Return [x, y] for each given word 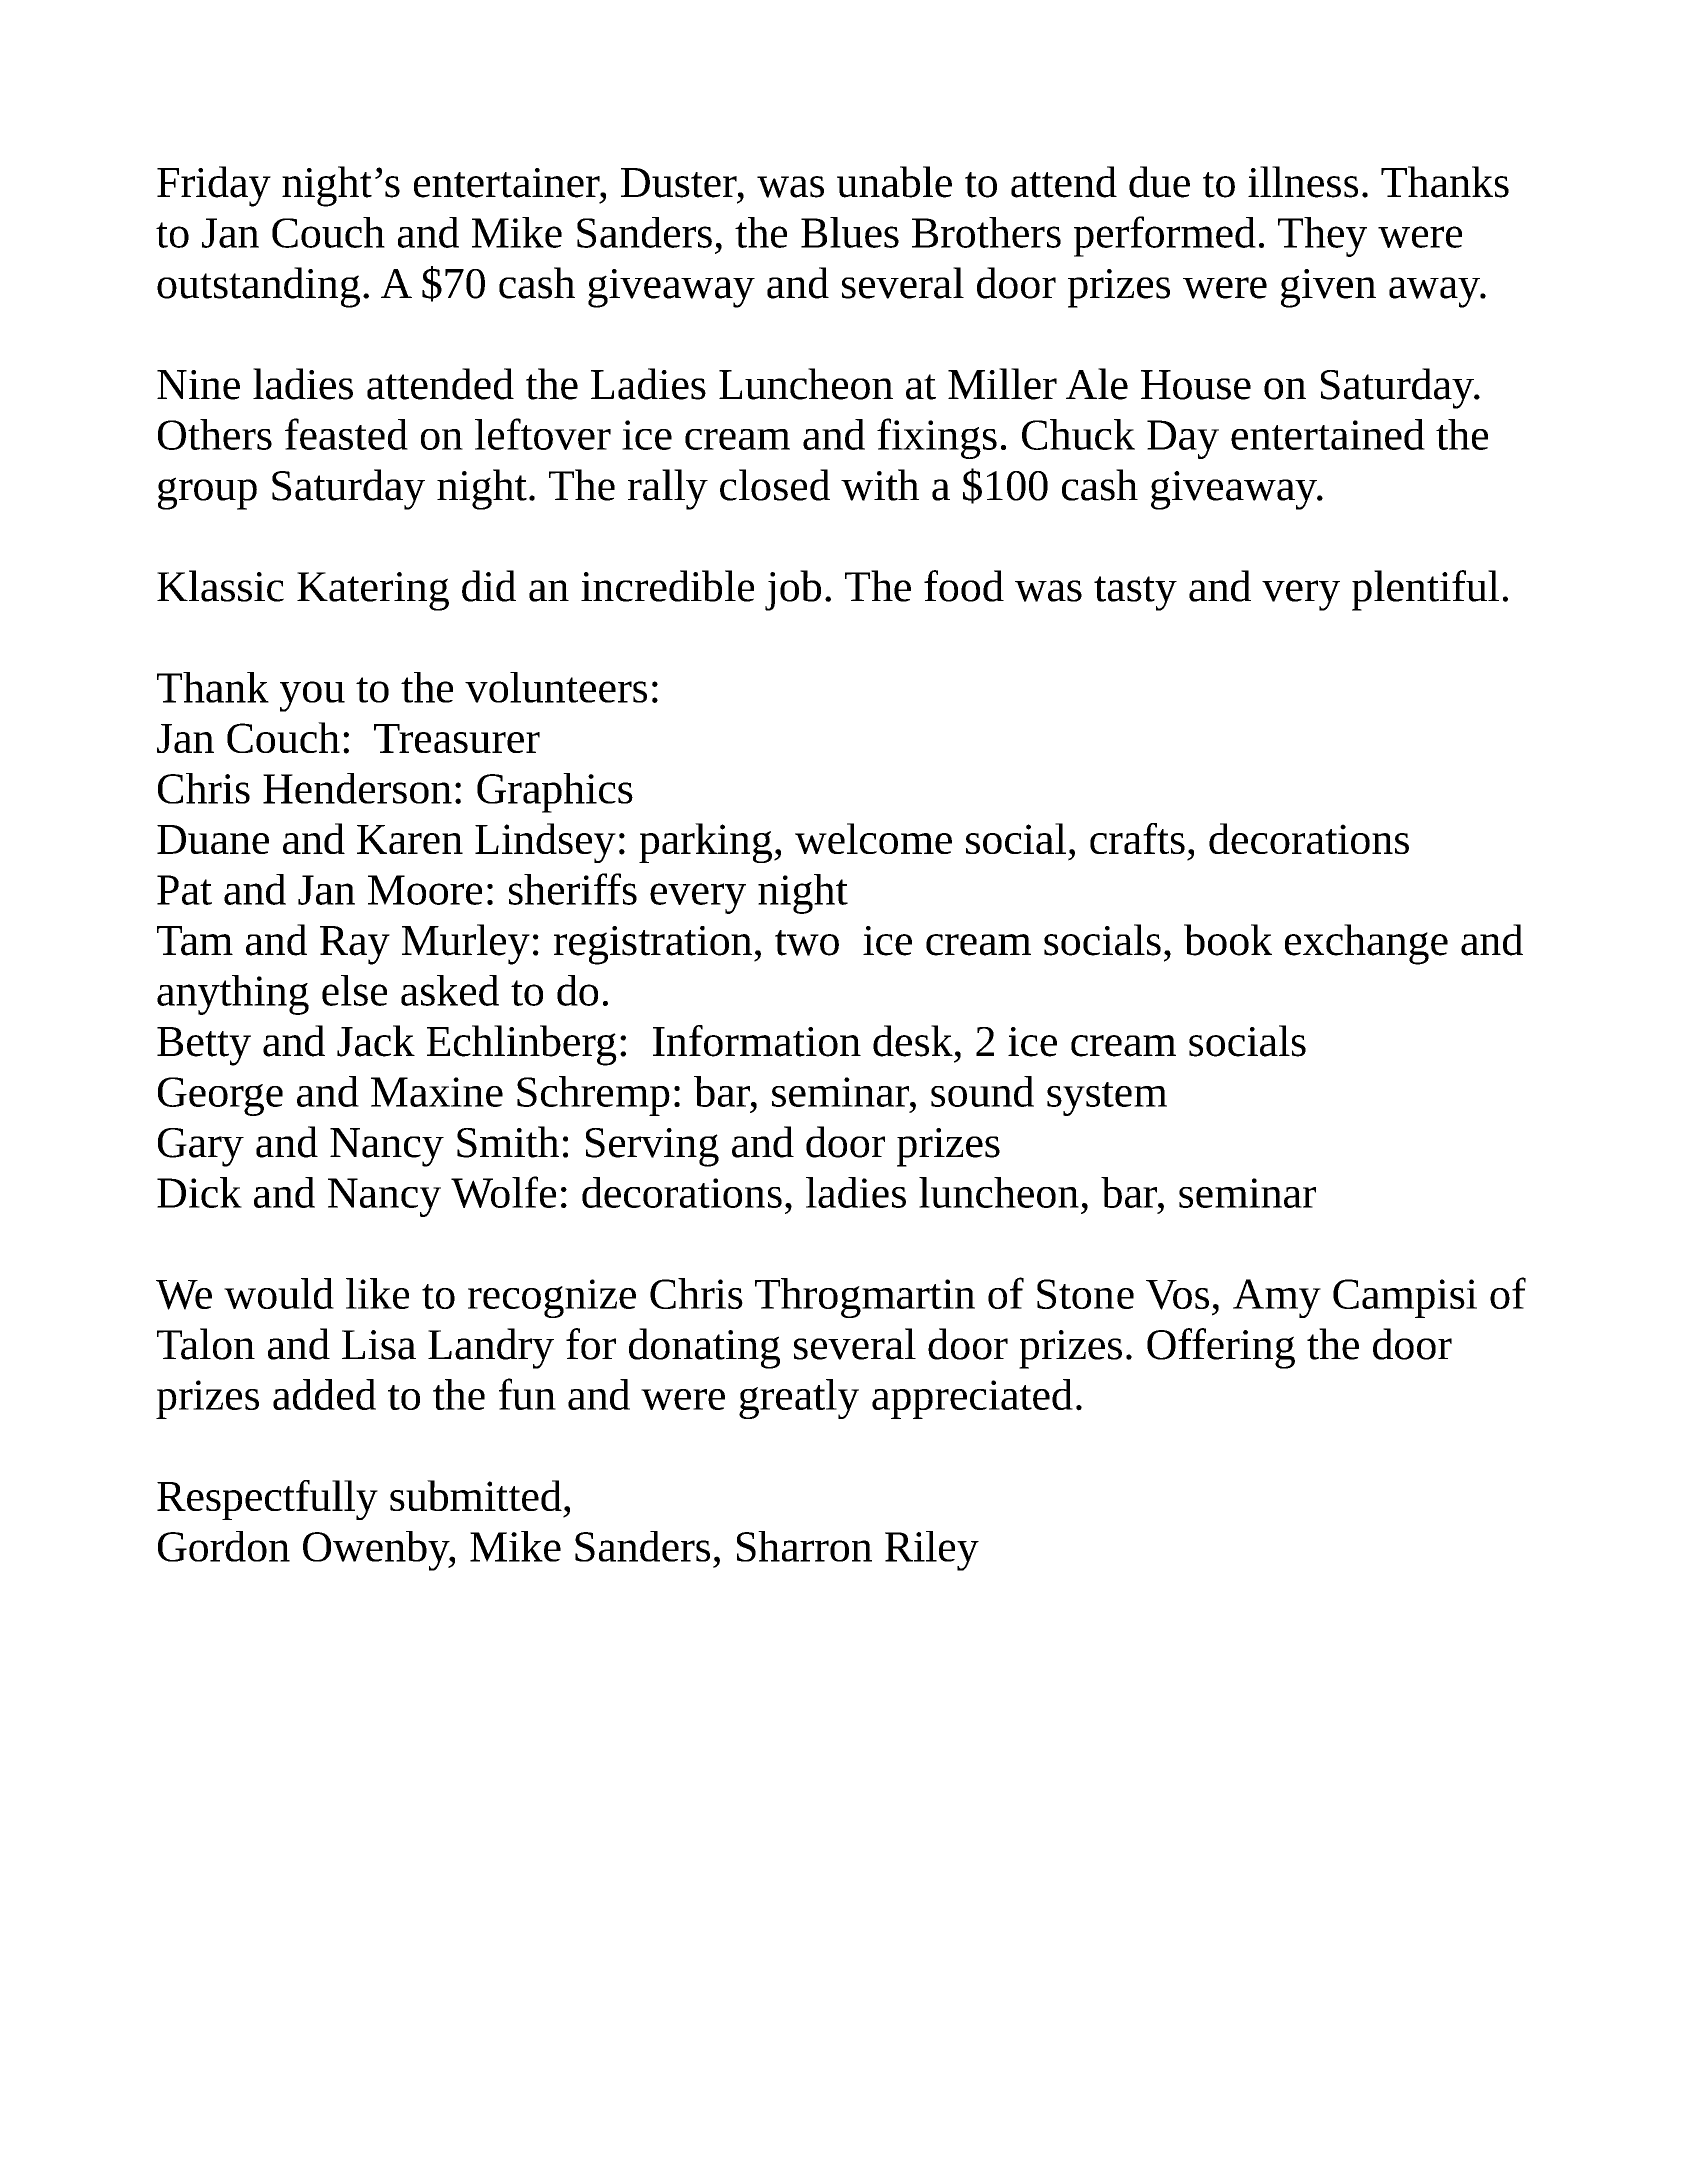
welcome [873, 838]
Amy [1277, 1298]
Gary [201, 1147]
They [1322, 237]
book [1228, 940]
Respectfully [267, 1500]
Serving [652, 1147]
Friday [214, 186]
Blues [850, 232]
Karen [410, 839]
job [793, 590]
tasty [1135, 593]
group [207, 493]
